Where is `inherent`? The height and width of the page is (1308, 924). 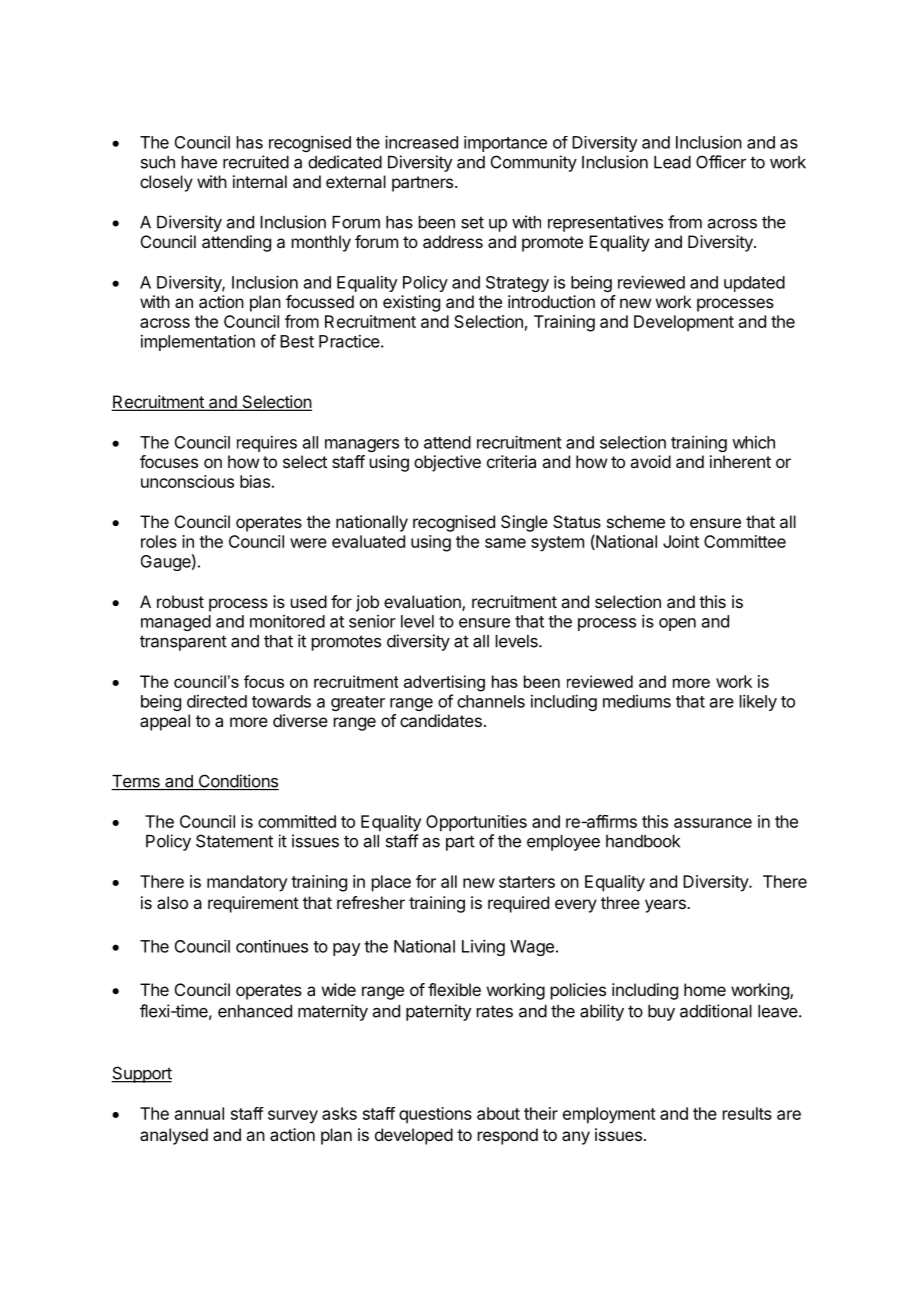
inherent is located at coordinates (740, 461).
